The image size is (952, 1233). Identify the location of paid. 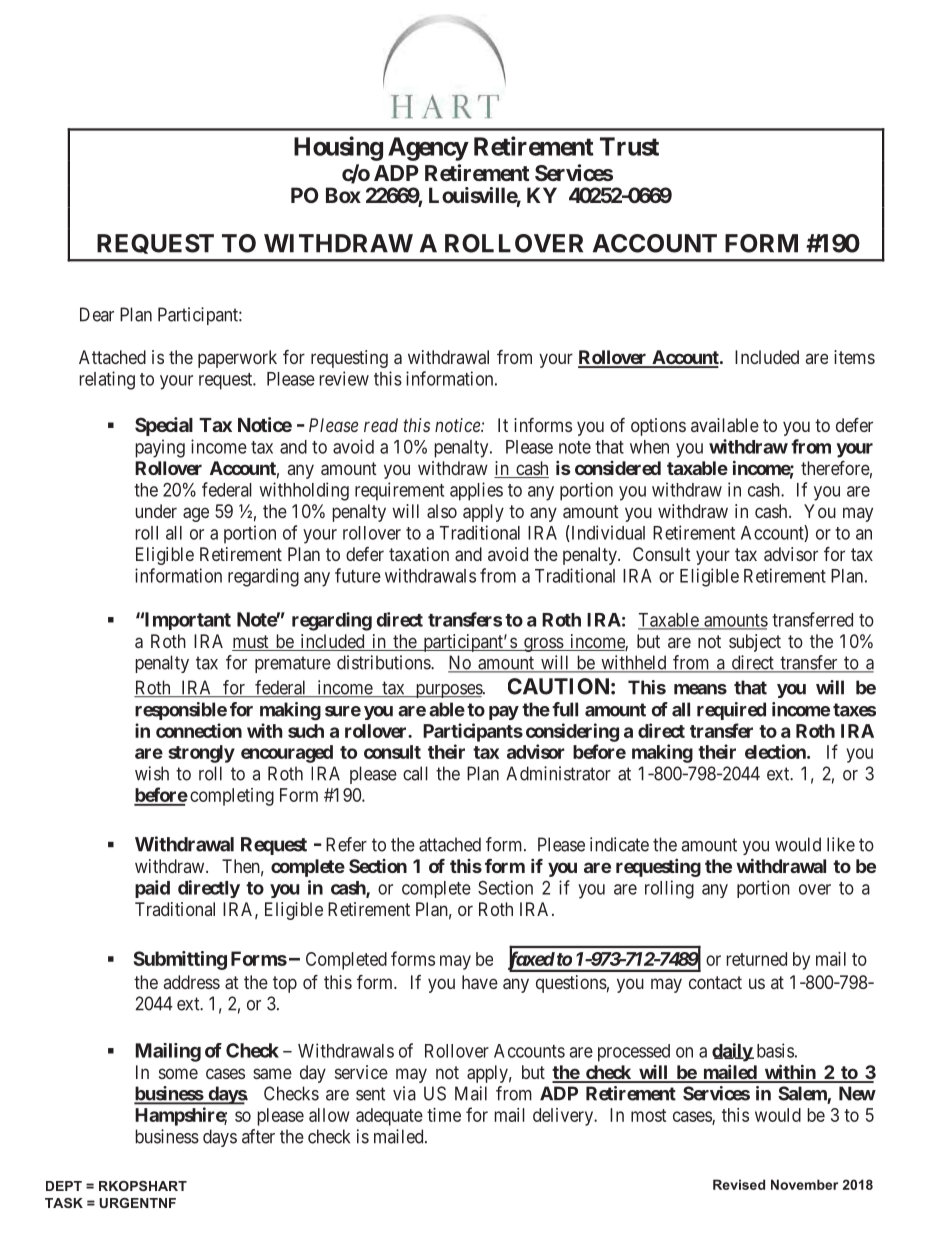
(152, 889).
